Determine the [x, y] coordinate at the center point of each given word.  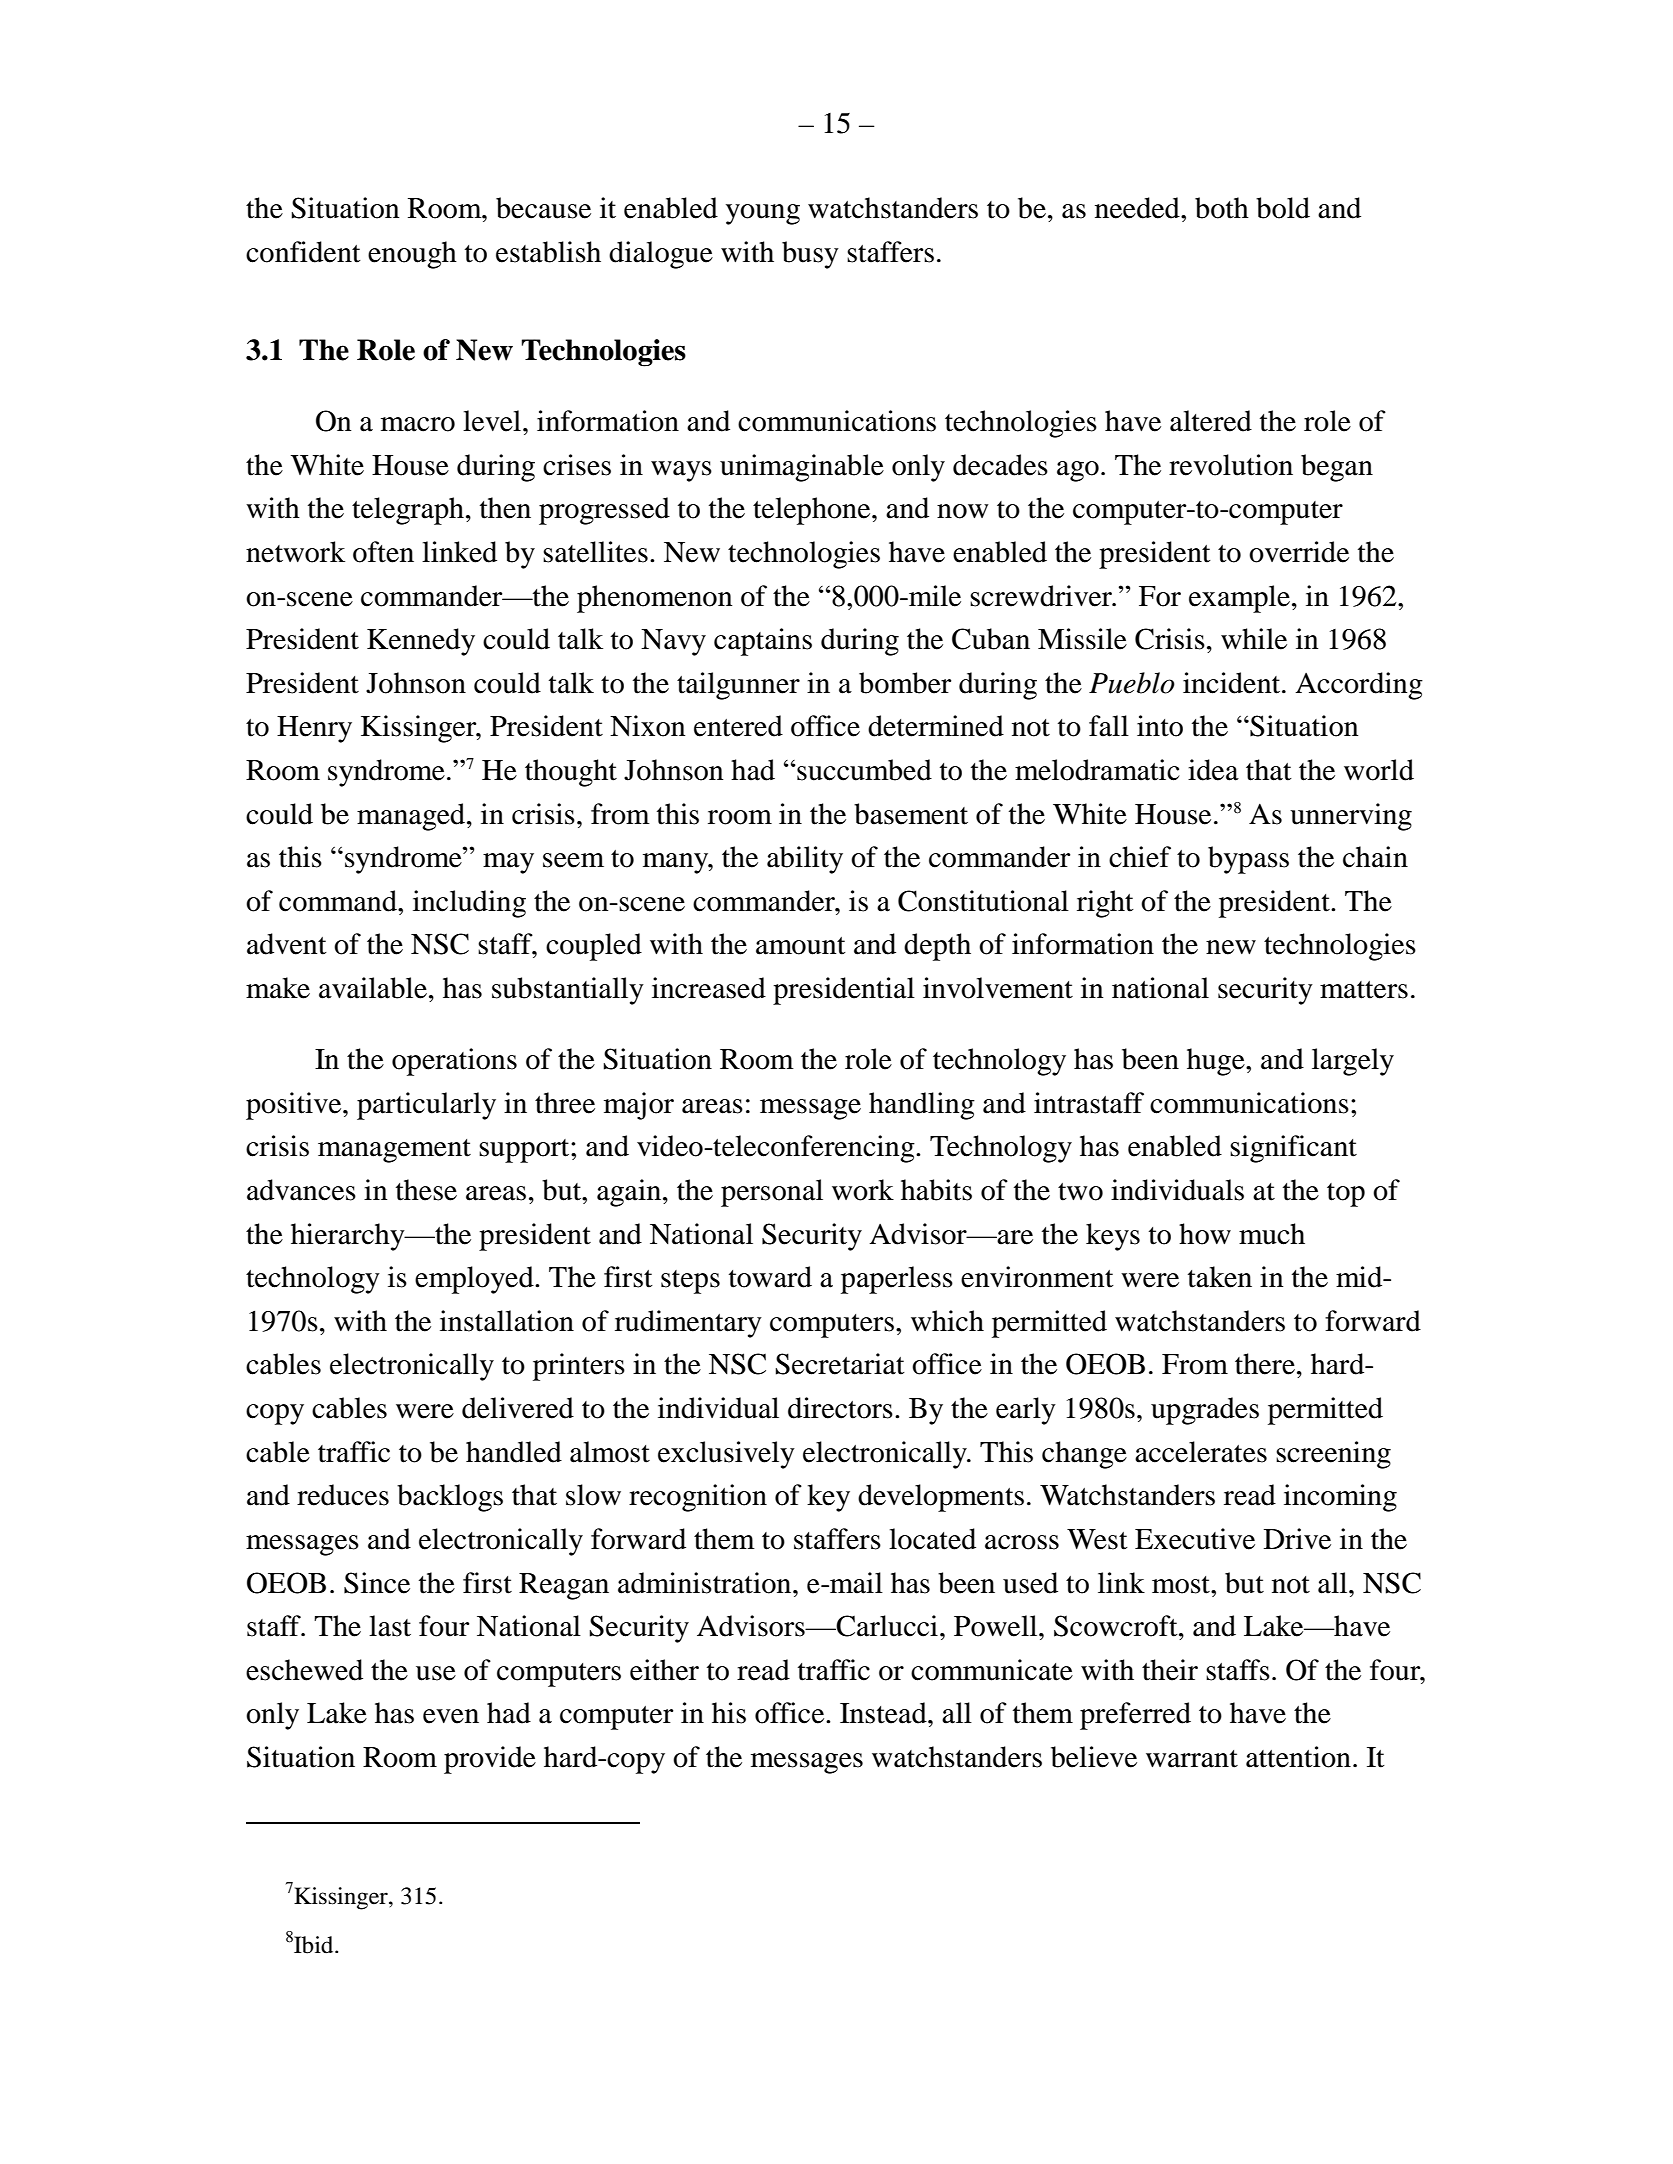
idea [1213, 770]
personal [772, 1193]
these [426, 1190]
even [451, 1716]
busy [810, 255]
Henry [314, 729]
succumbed [863, 770]
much [1272, 1234]
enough [412, 255]
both [1222, 208]
